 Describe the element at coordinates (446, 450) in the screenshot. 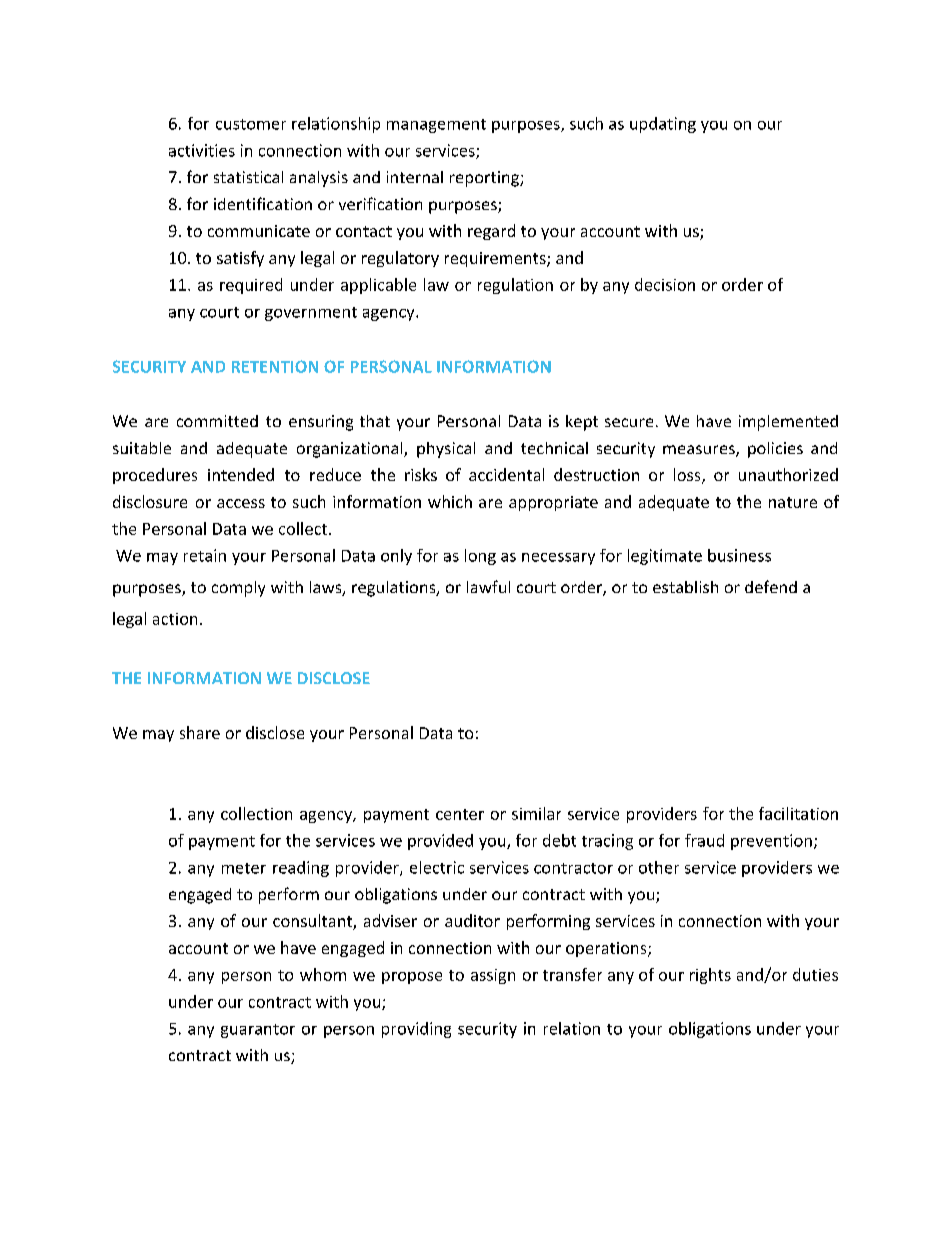

I see `physical` at that location.
